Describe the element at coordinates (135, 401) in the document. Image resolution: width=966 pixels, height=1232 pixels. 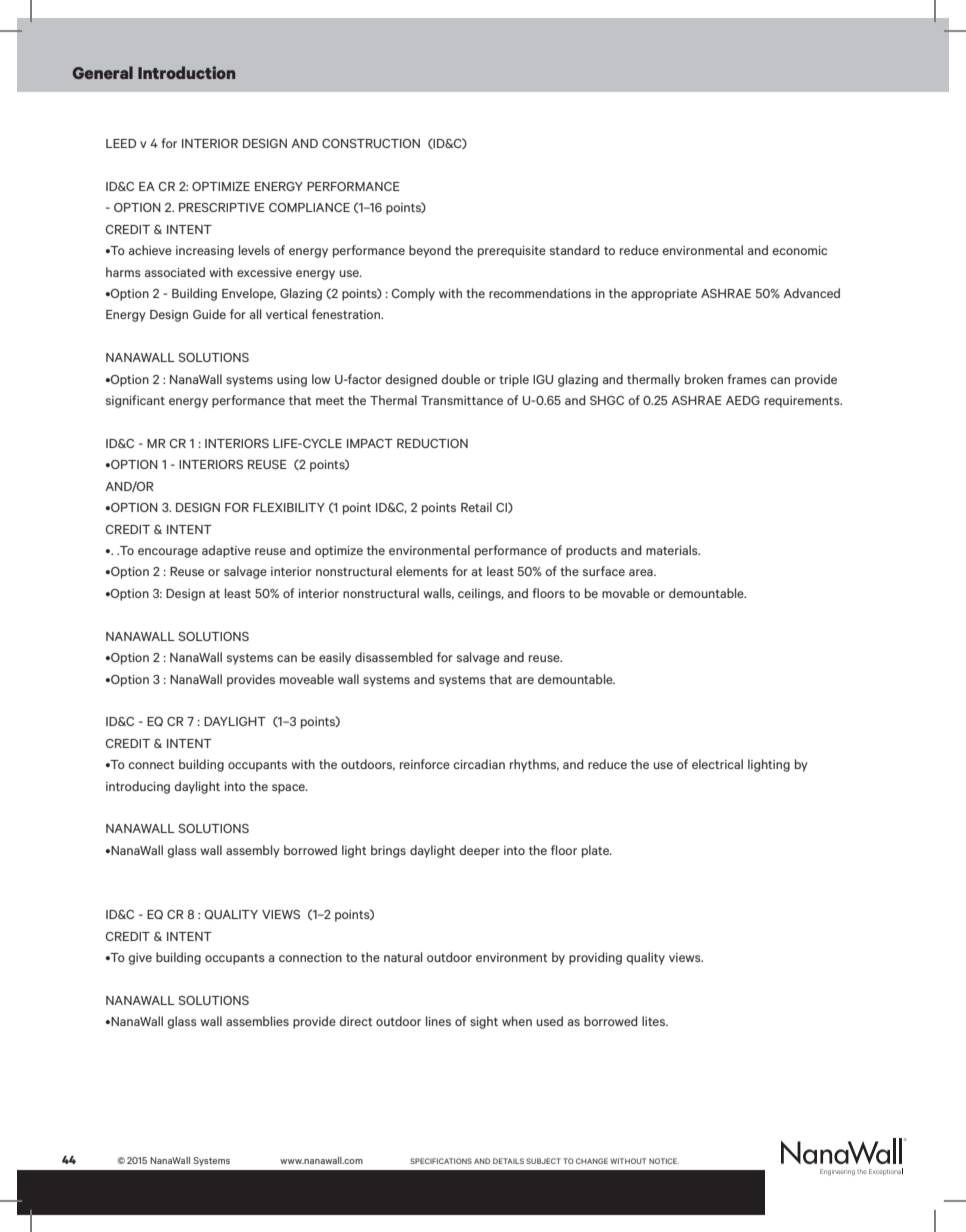
I see `significant` at that location.
